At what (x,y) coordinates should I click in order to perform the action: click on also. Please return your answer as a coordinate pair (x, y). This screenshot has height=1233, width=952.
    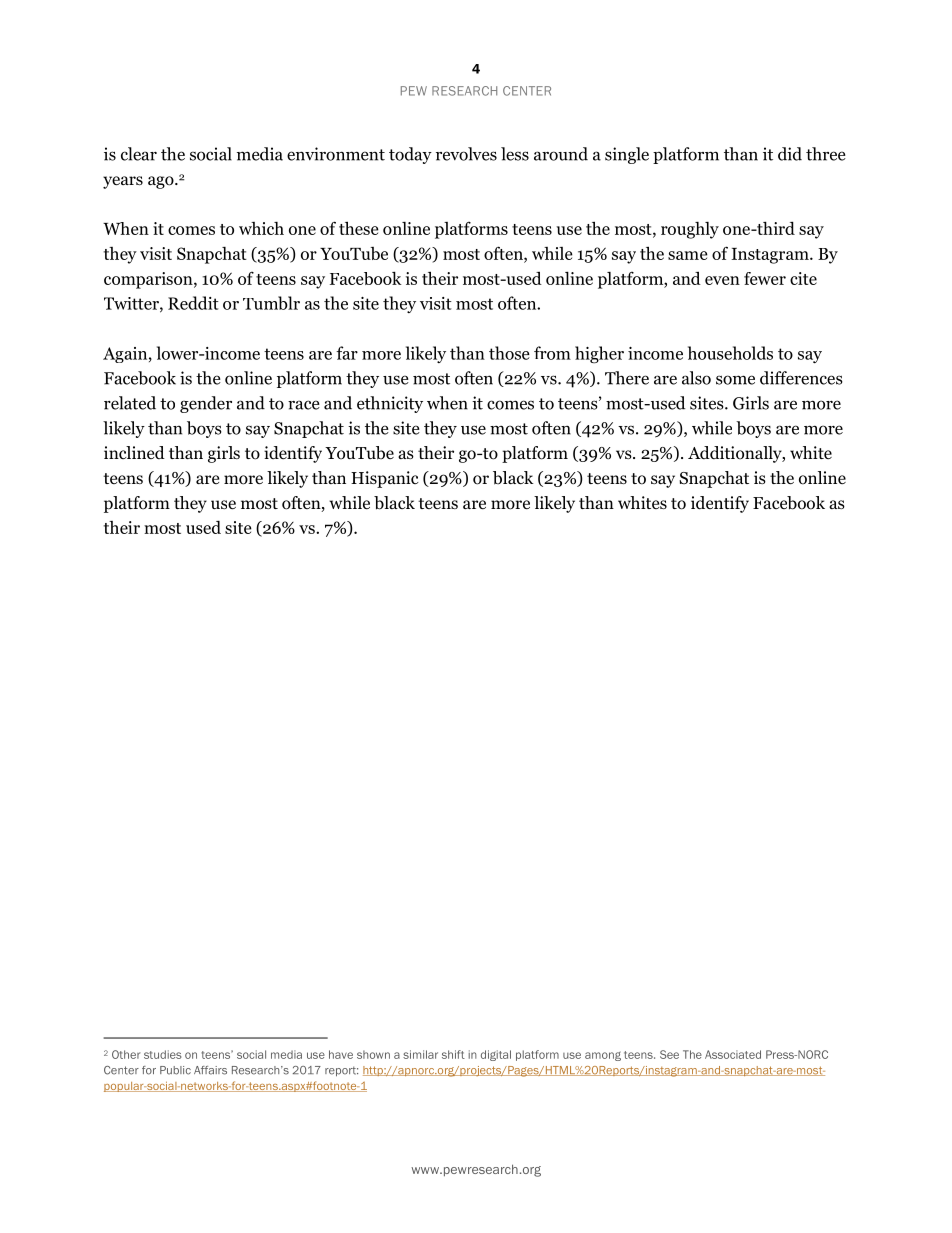
    Looking at the image, I should click on (696, 378).
